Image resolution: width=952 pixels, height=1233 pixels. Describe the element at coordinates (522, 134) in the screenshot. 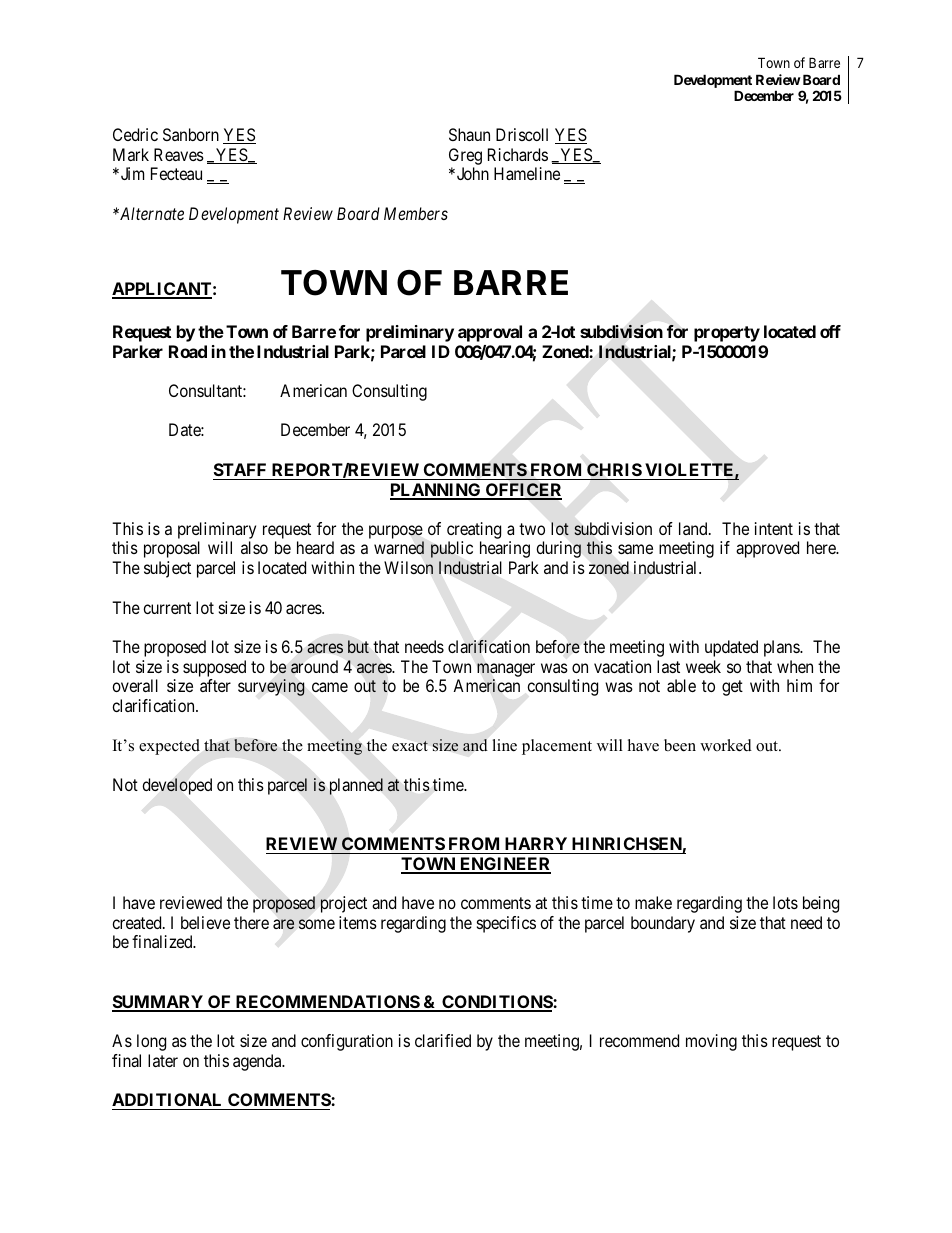

I see `Driscoll` at that location.
